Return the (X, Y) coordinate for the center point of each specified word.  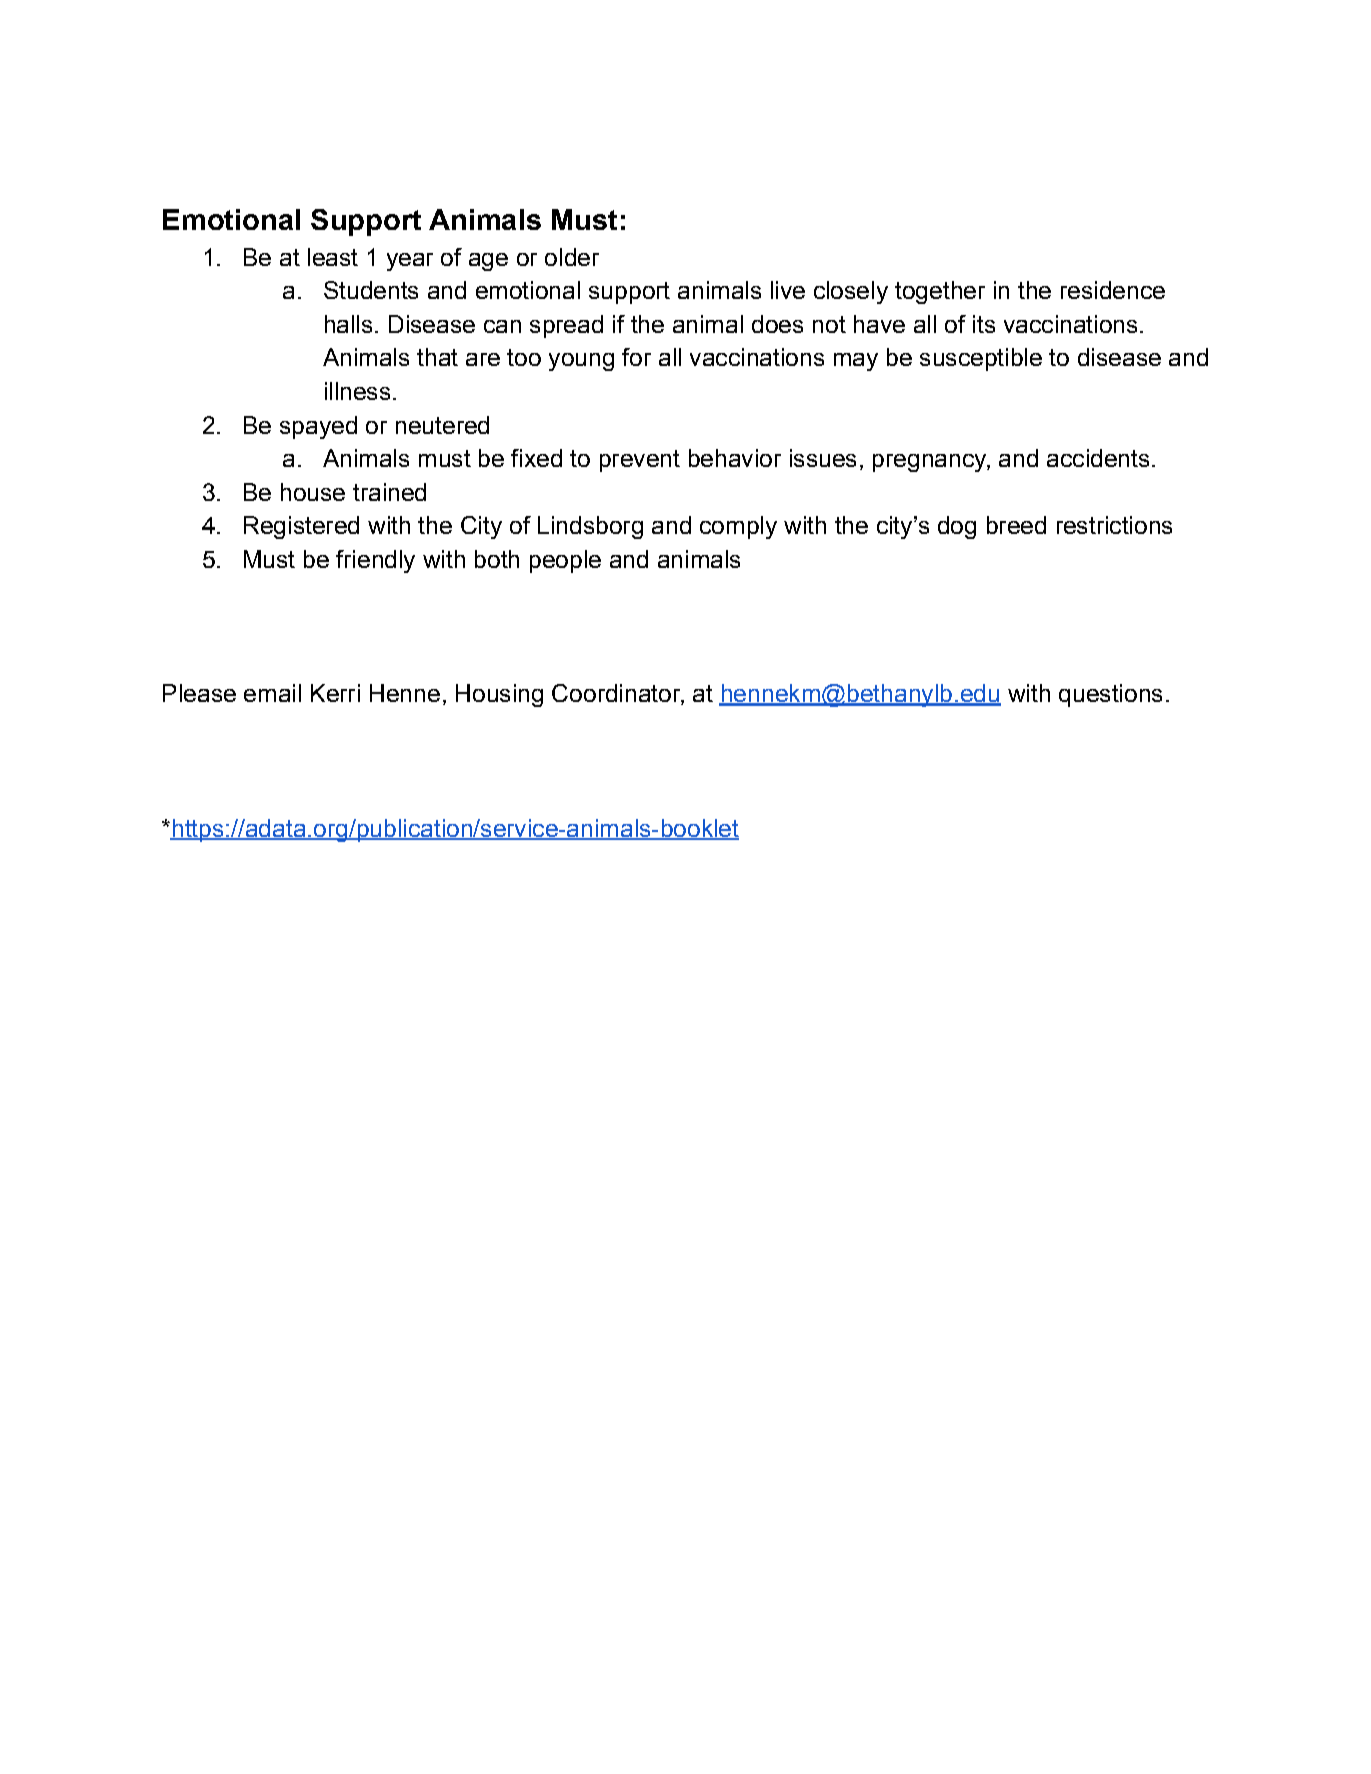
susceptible (981, 359)
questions (1110, 695)
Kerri (335, 693)
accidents (1098, 458)
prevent (640, 461)
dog (957, 527)
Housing (499, 695)
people (565, 561)
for (636, 357)
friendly (375, 561)
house (313, 492)
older (572, 257)
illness (357, 391)
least (333, 257)
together (940, 292)
